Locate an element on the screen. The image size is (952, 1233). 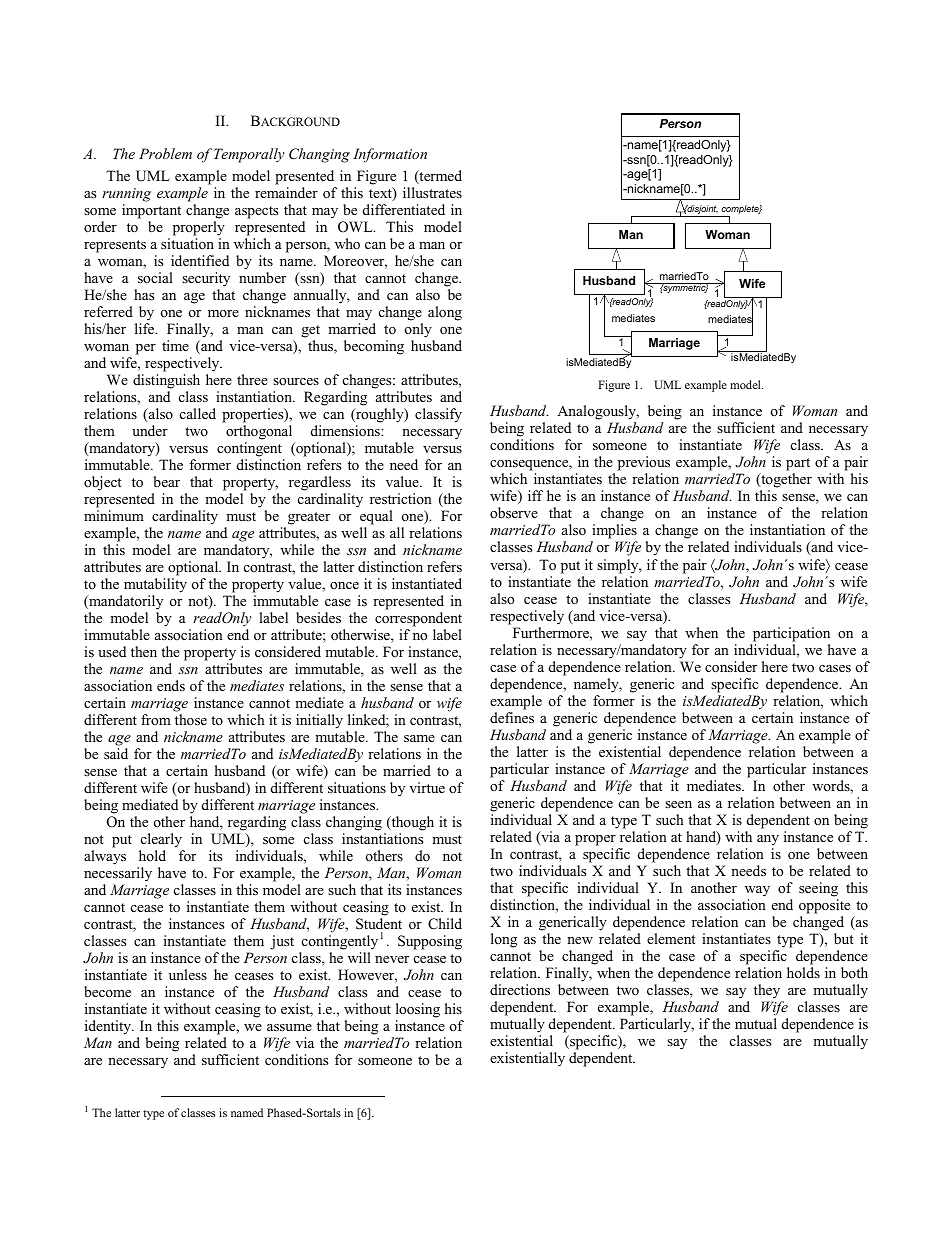
implies is located at coordinates (614, 531).
